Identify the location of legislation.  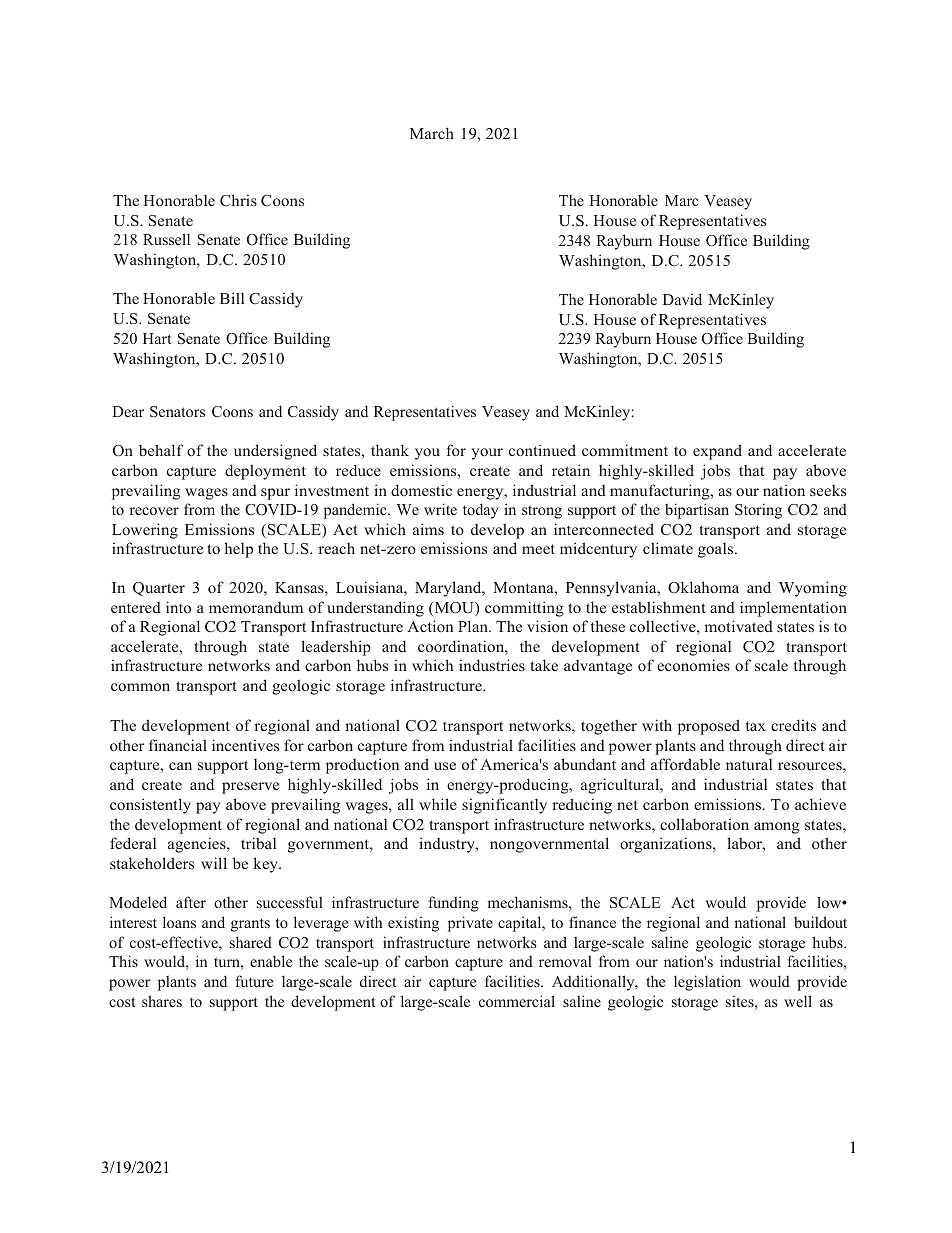
(707, 983).
